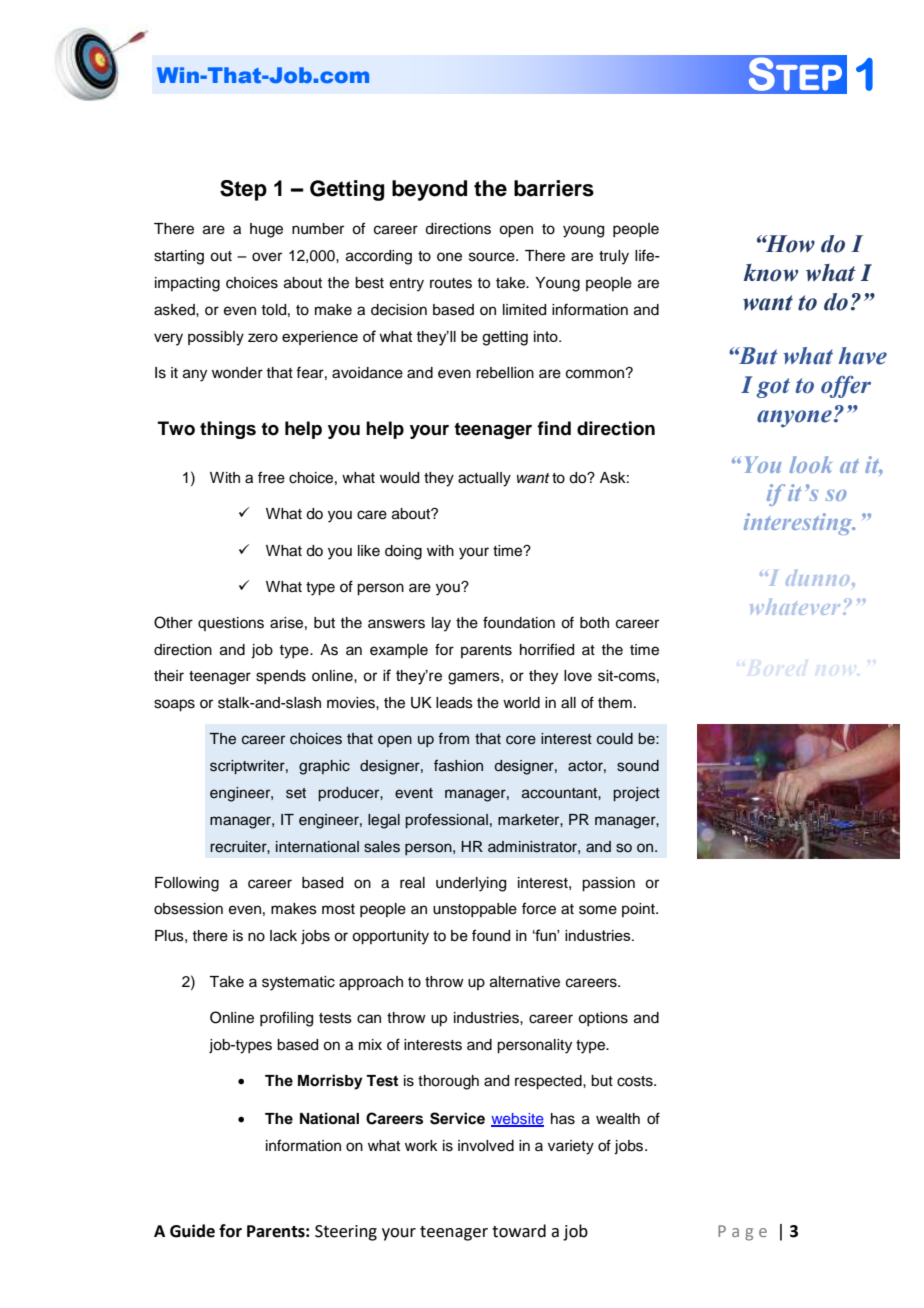 This screenshot has width=924, height=1308. What do you see at coordinates (525, 982) in the screenshot?
I see `alternative` at bounding box center [525, 982].
